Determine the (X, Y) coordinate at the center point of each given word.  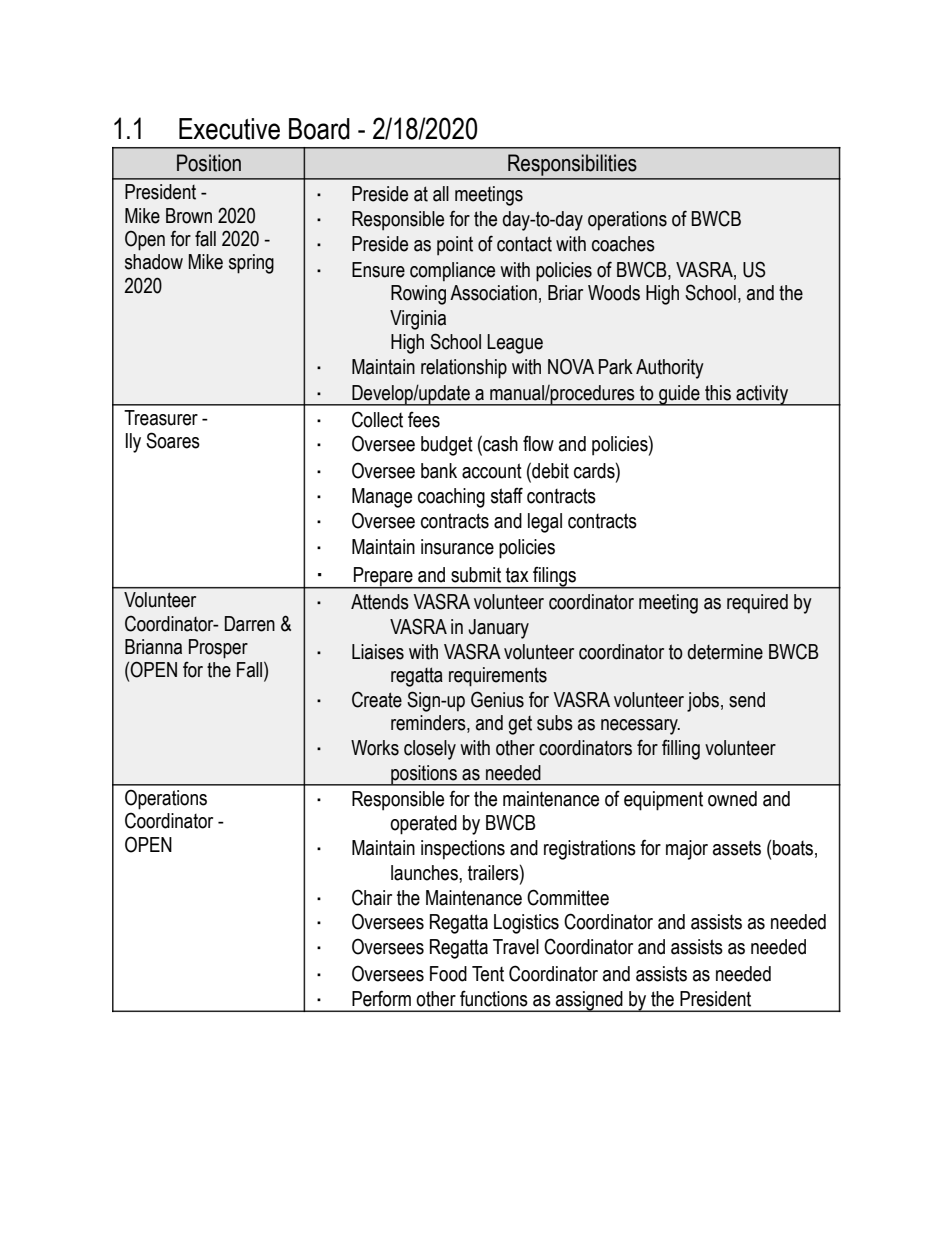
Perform (381, 998)
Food (448, 974)
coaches (623, 244)
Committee (568, 897)
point (455, 246)
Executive (229, 129)
